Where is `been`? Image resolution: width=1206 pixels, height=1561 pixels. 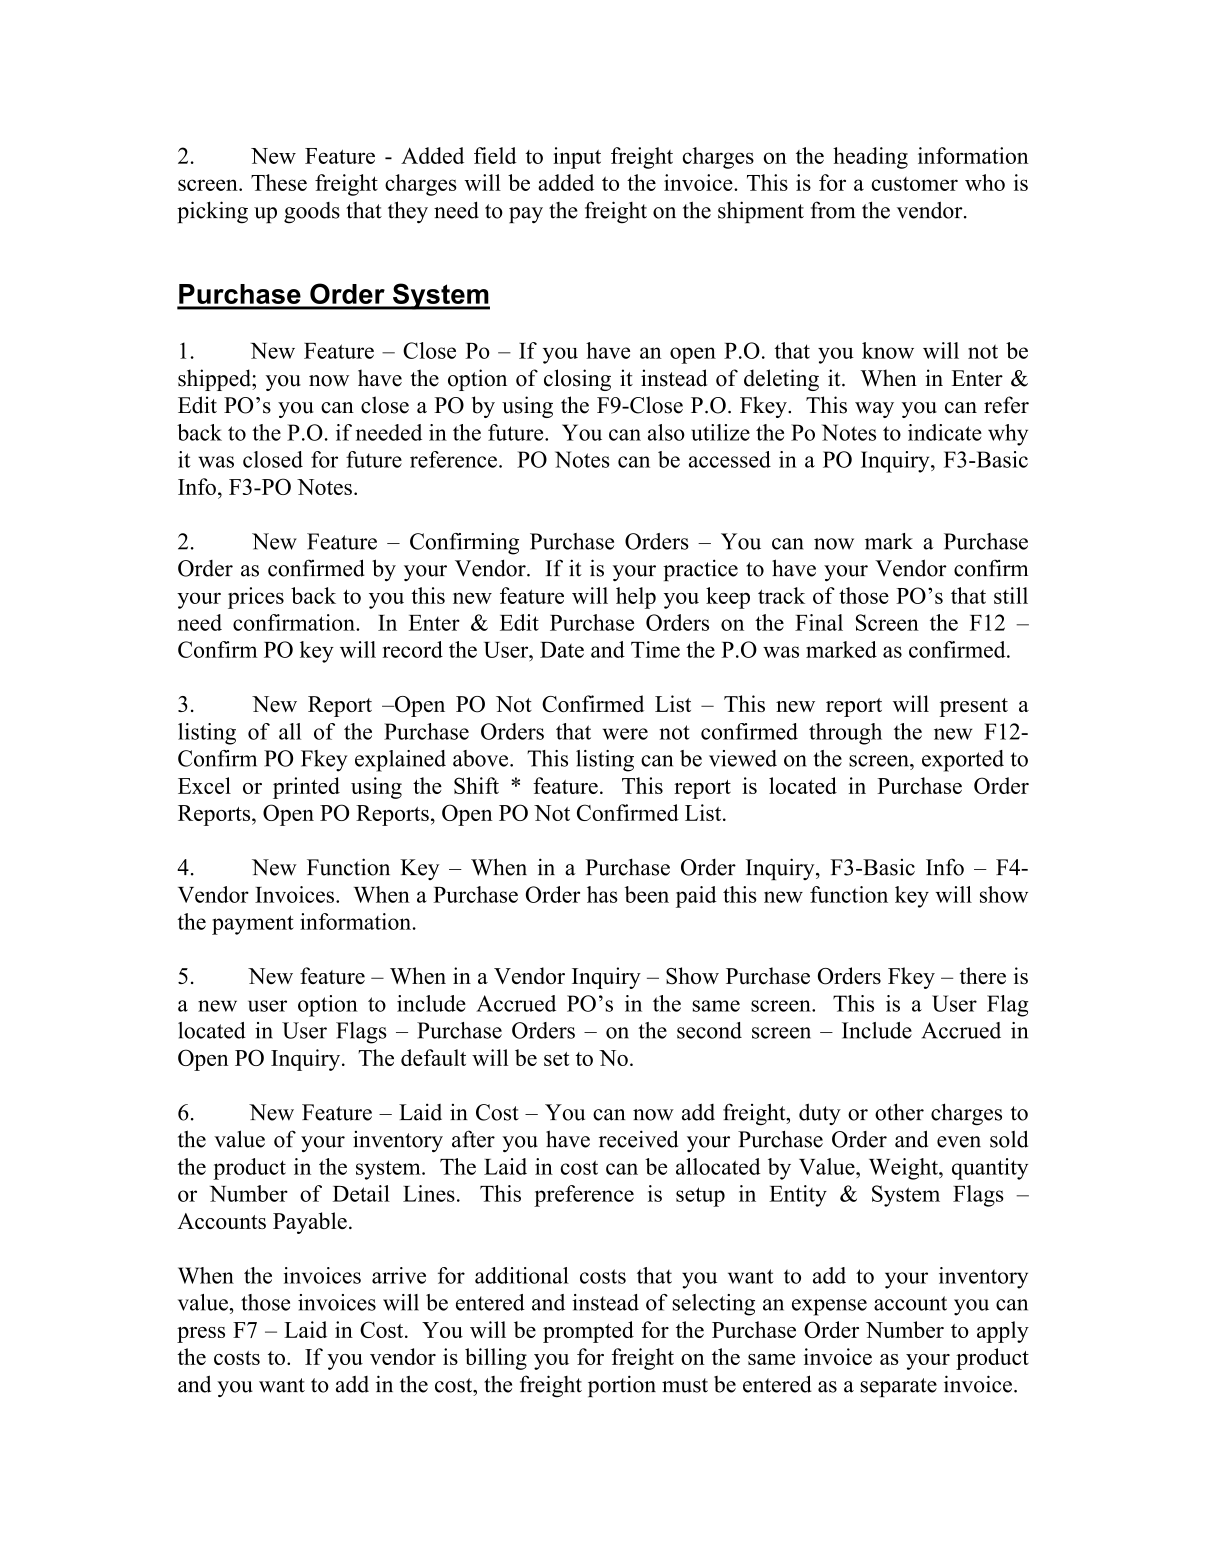
been is located at coordinates (647, 894).
